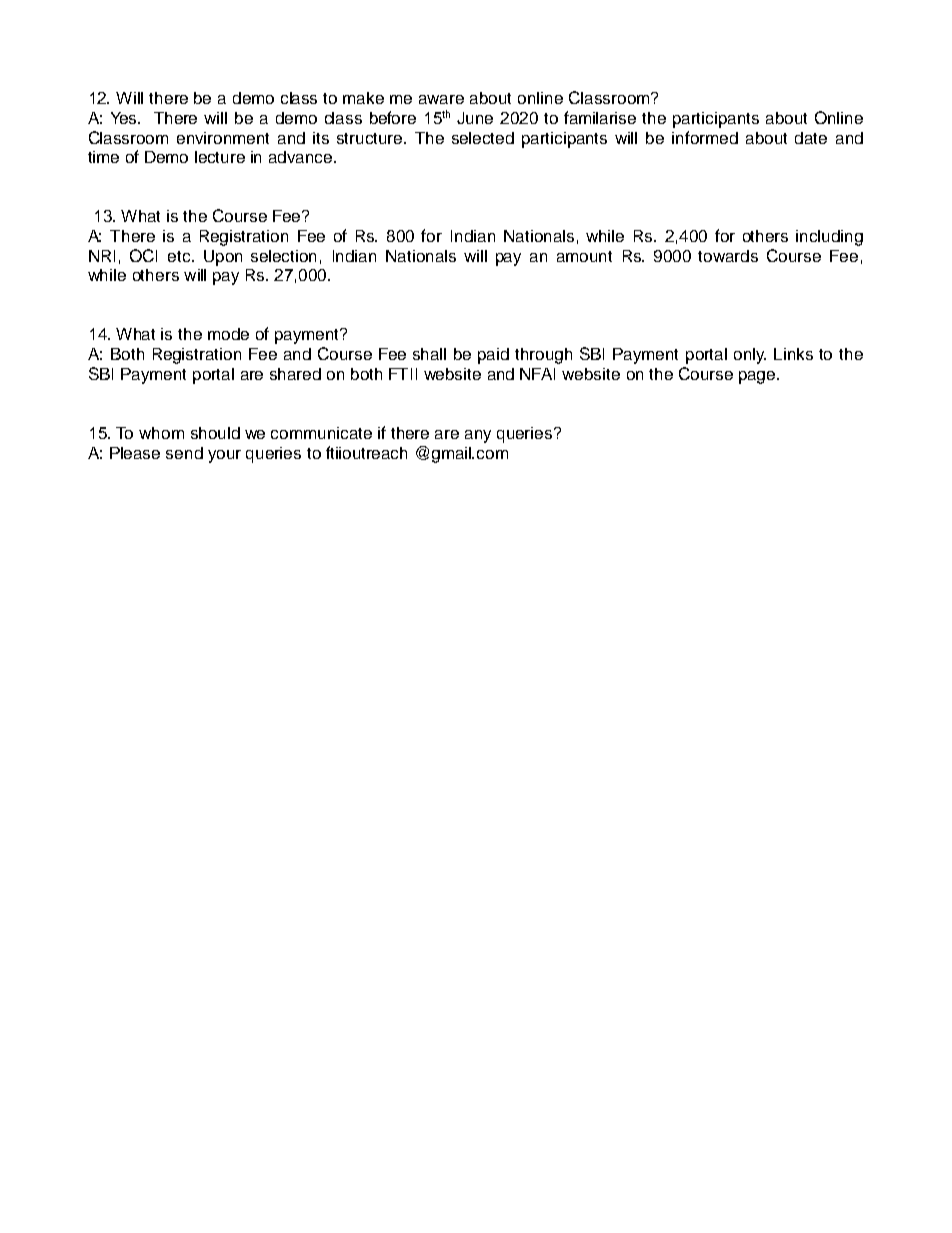  I want to click on including, so click(829, 238).
